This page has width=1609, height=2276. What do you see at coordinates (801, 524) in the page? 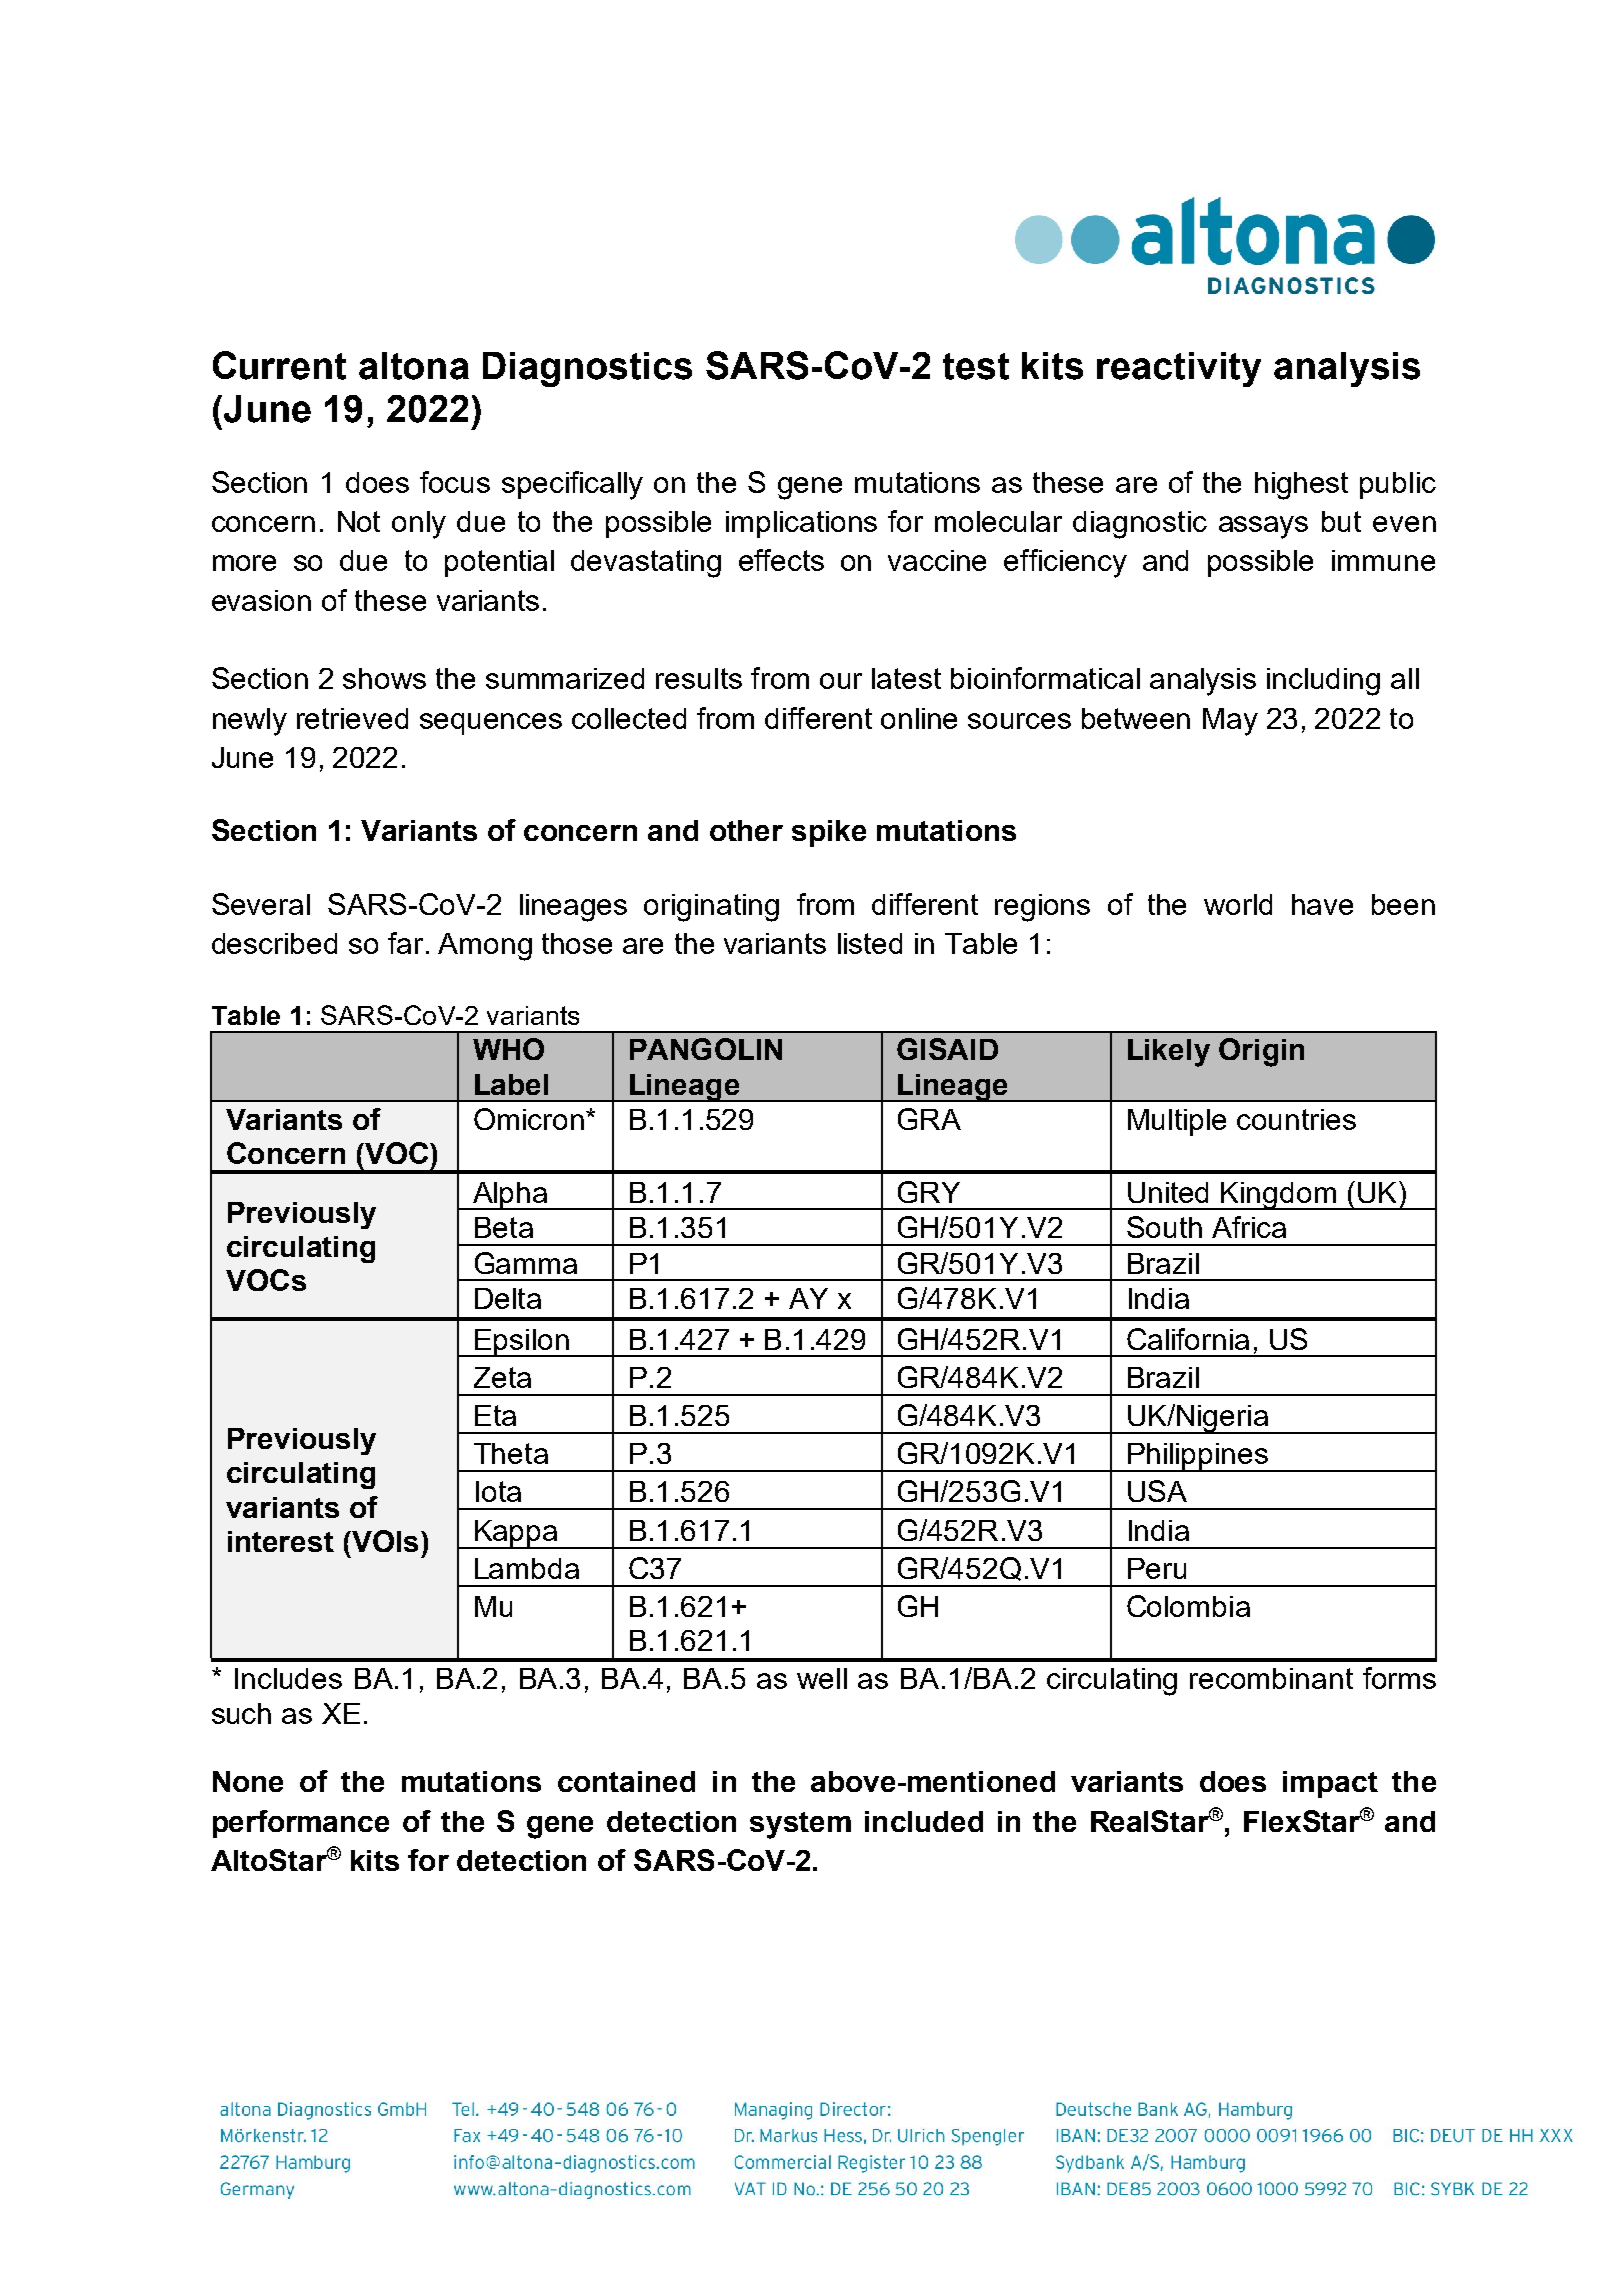
I see `implications` at bounding box center [801, 524].
